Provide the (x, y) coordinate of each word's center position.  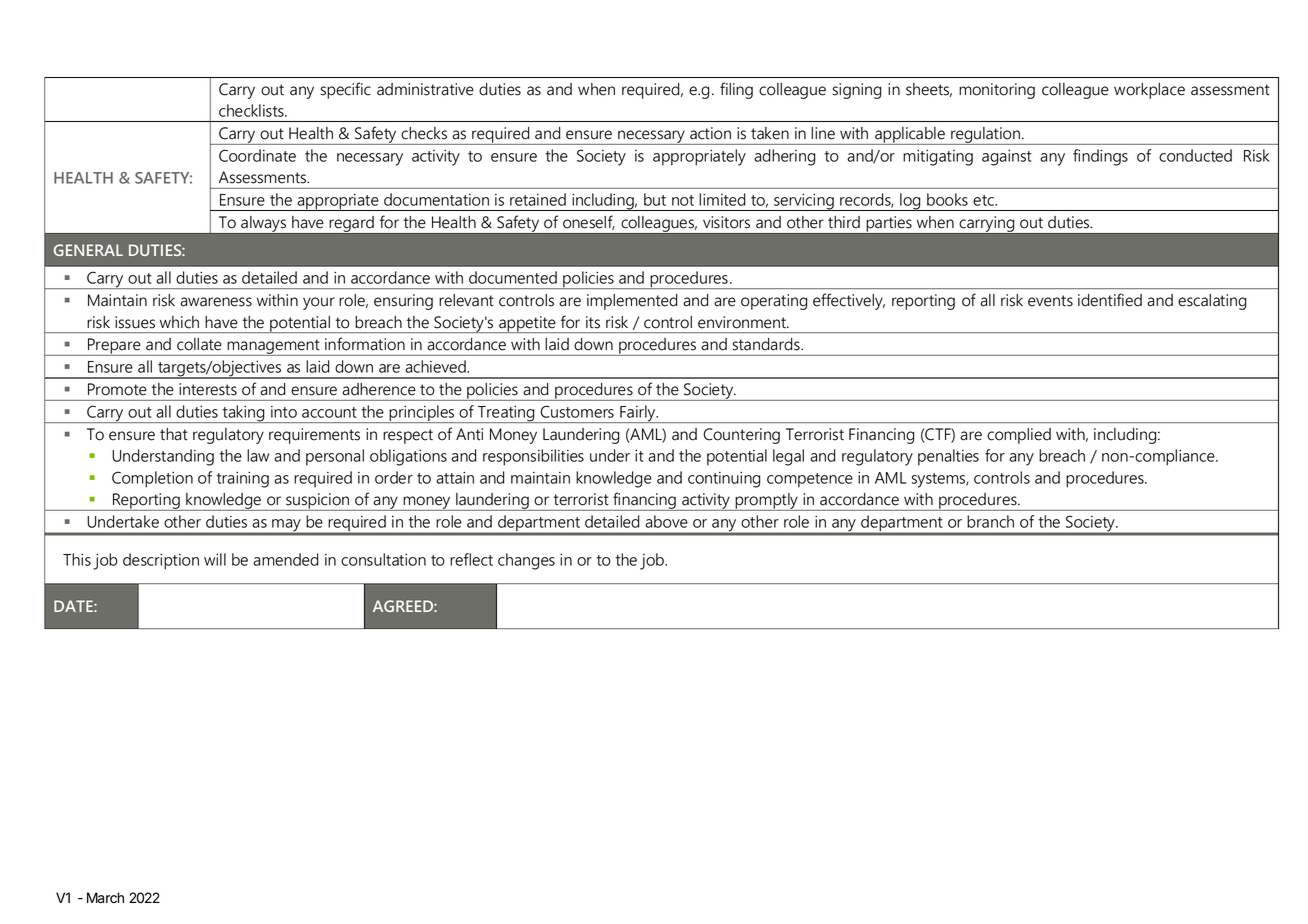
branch (990, 521)
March (105, 898)
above (666, 521)
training (243, 480)
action (710, 133)
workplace (1149, 91)
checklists (252, 110)
